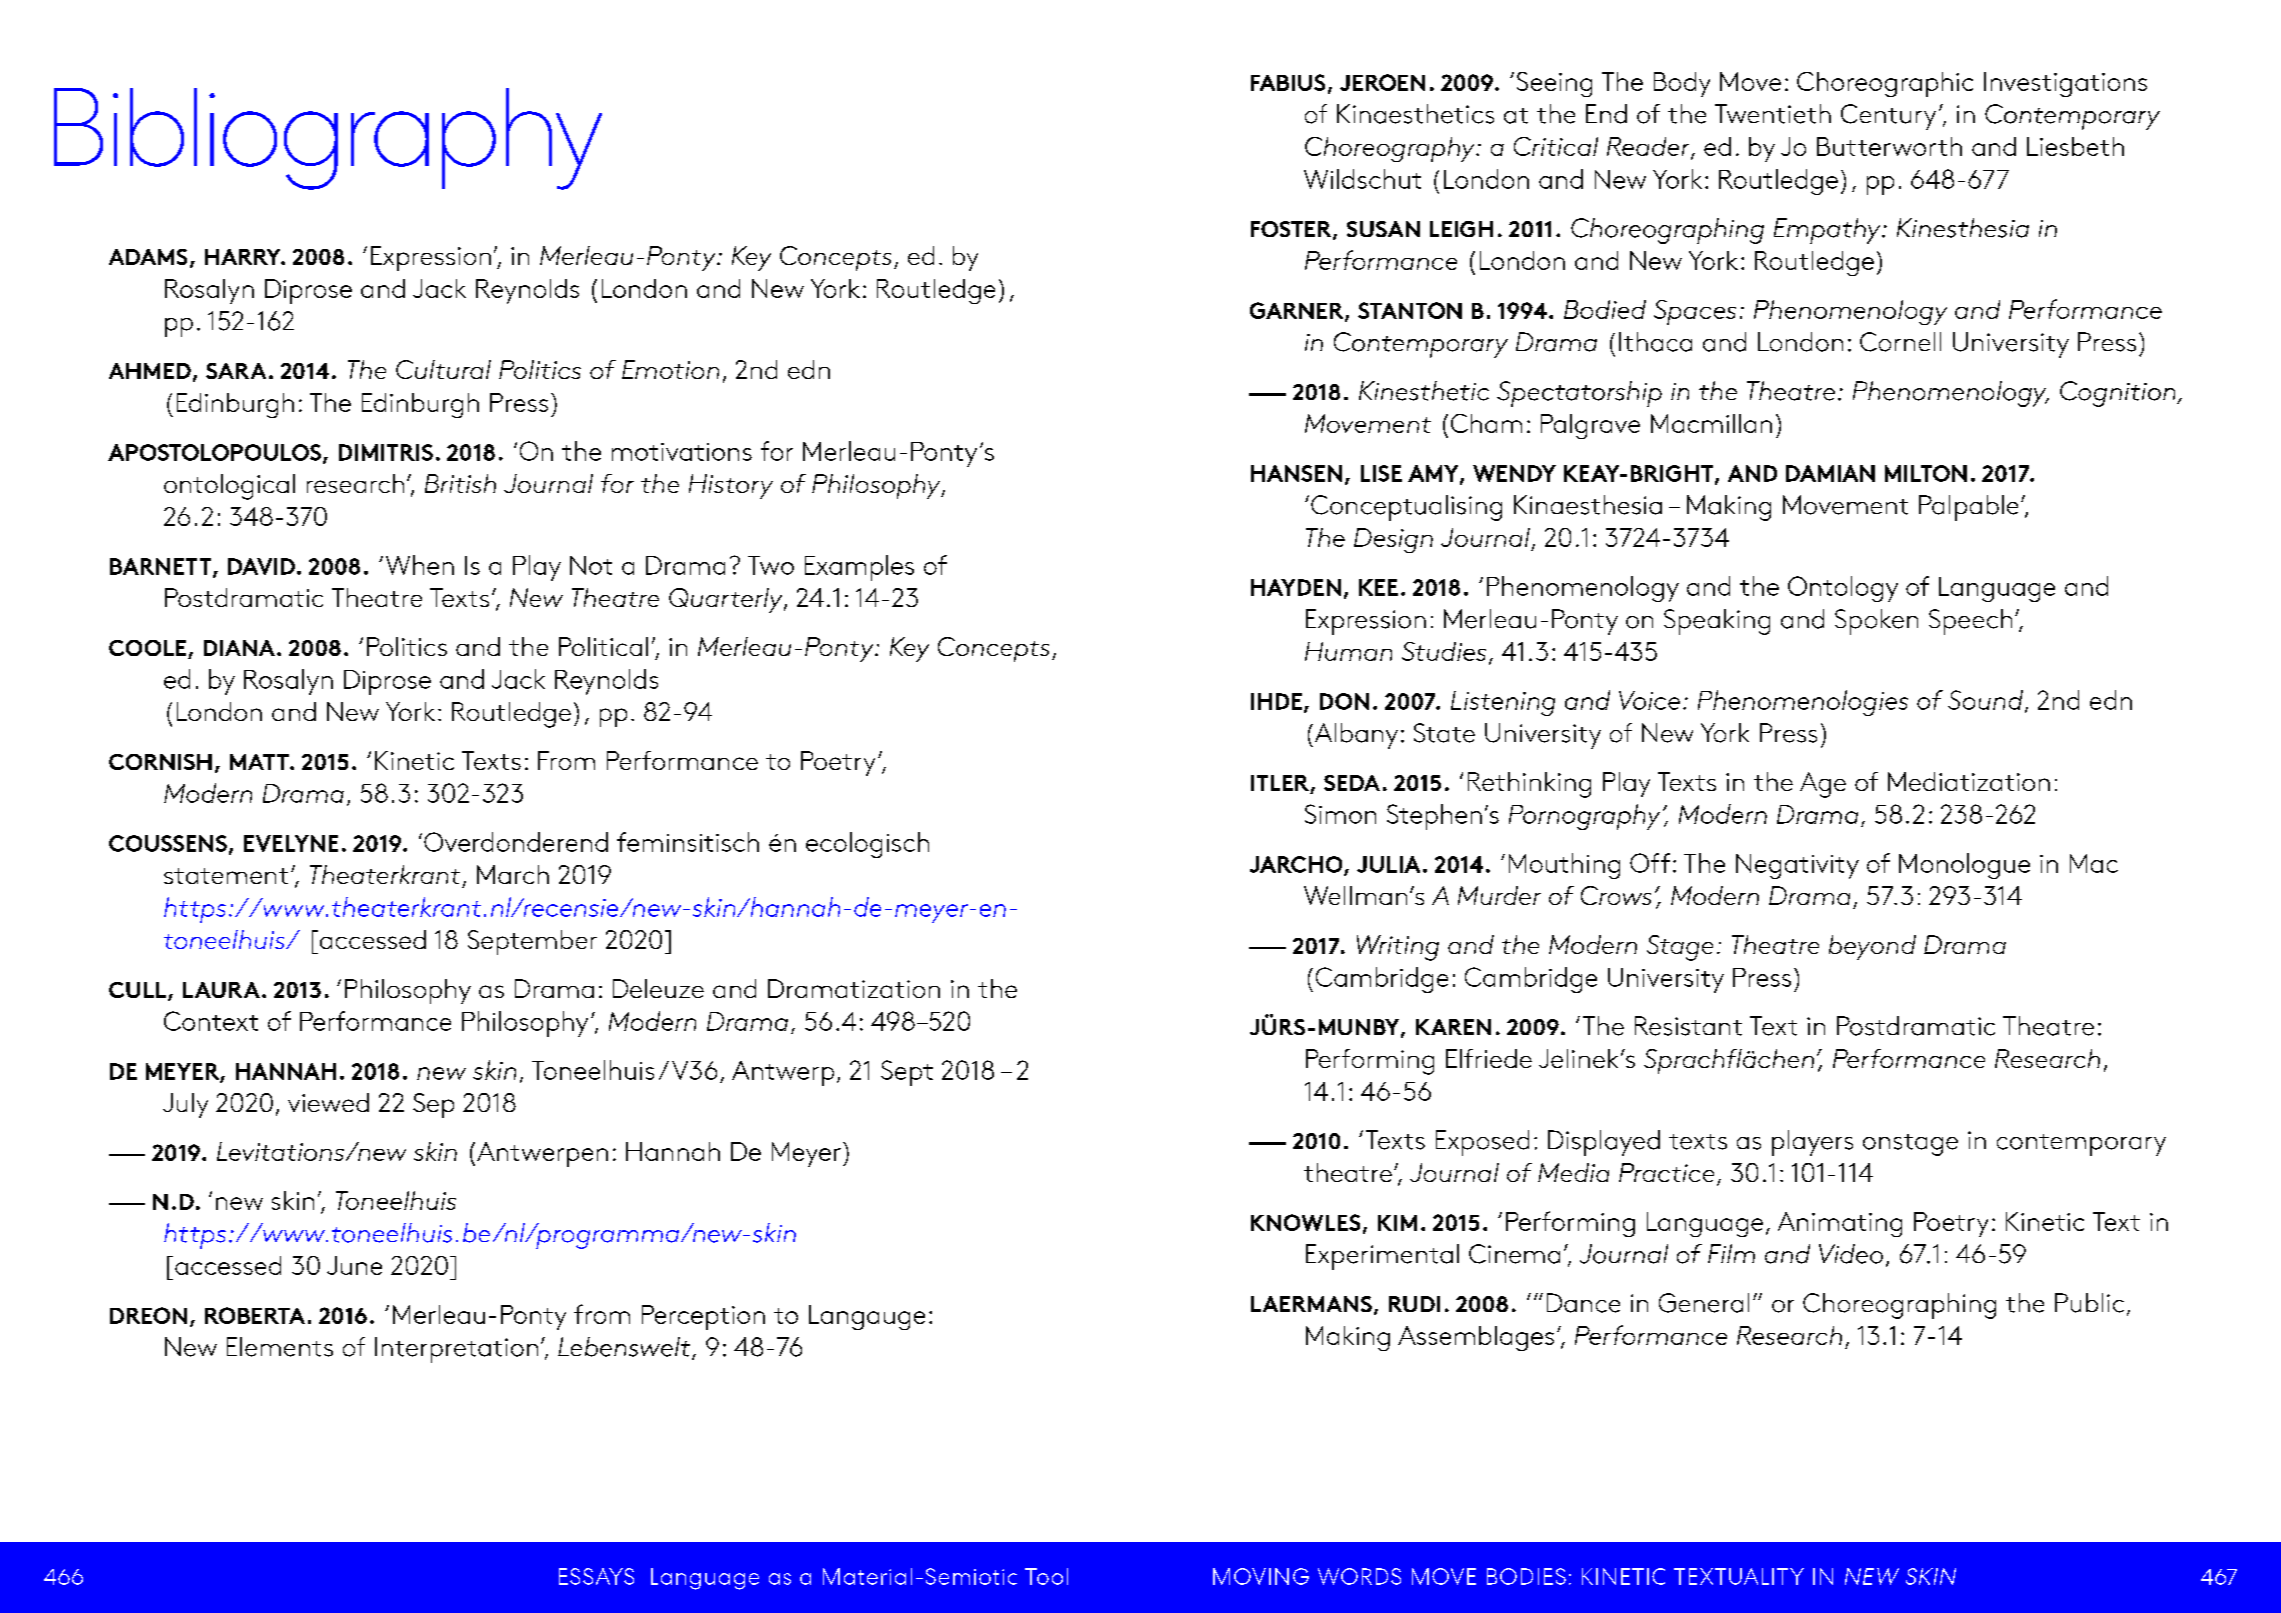 This document has width=2281, height=1613. Describe the element at coordinates (596, 1576) in the document. I see `ESSAYS` at that location.
